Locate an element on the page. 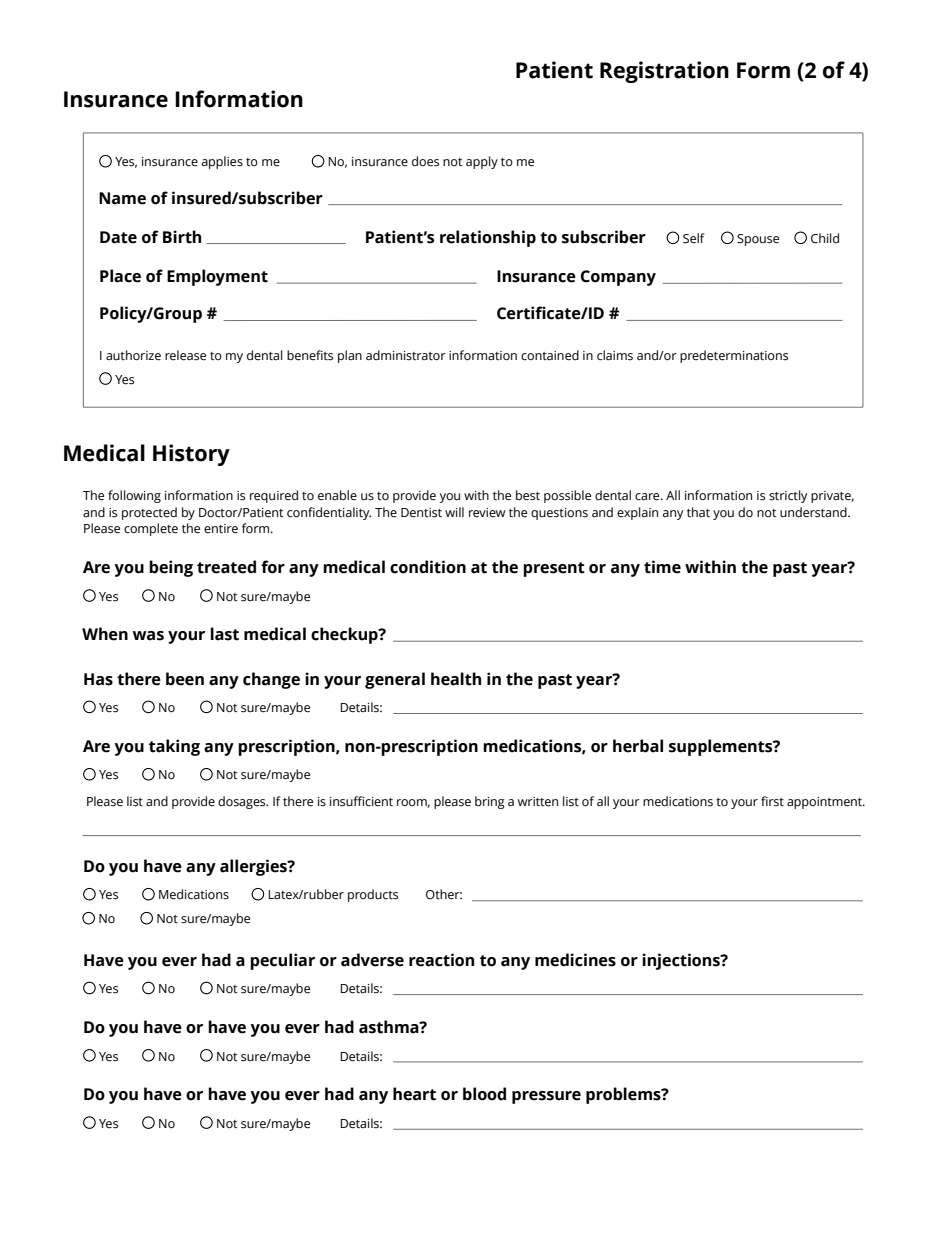 The width and height of the image is (952, 1233). appointment is located at coordinates (826, 803).
